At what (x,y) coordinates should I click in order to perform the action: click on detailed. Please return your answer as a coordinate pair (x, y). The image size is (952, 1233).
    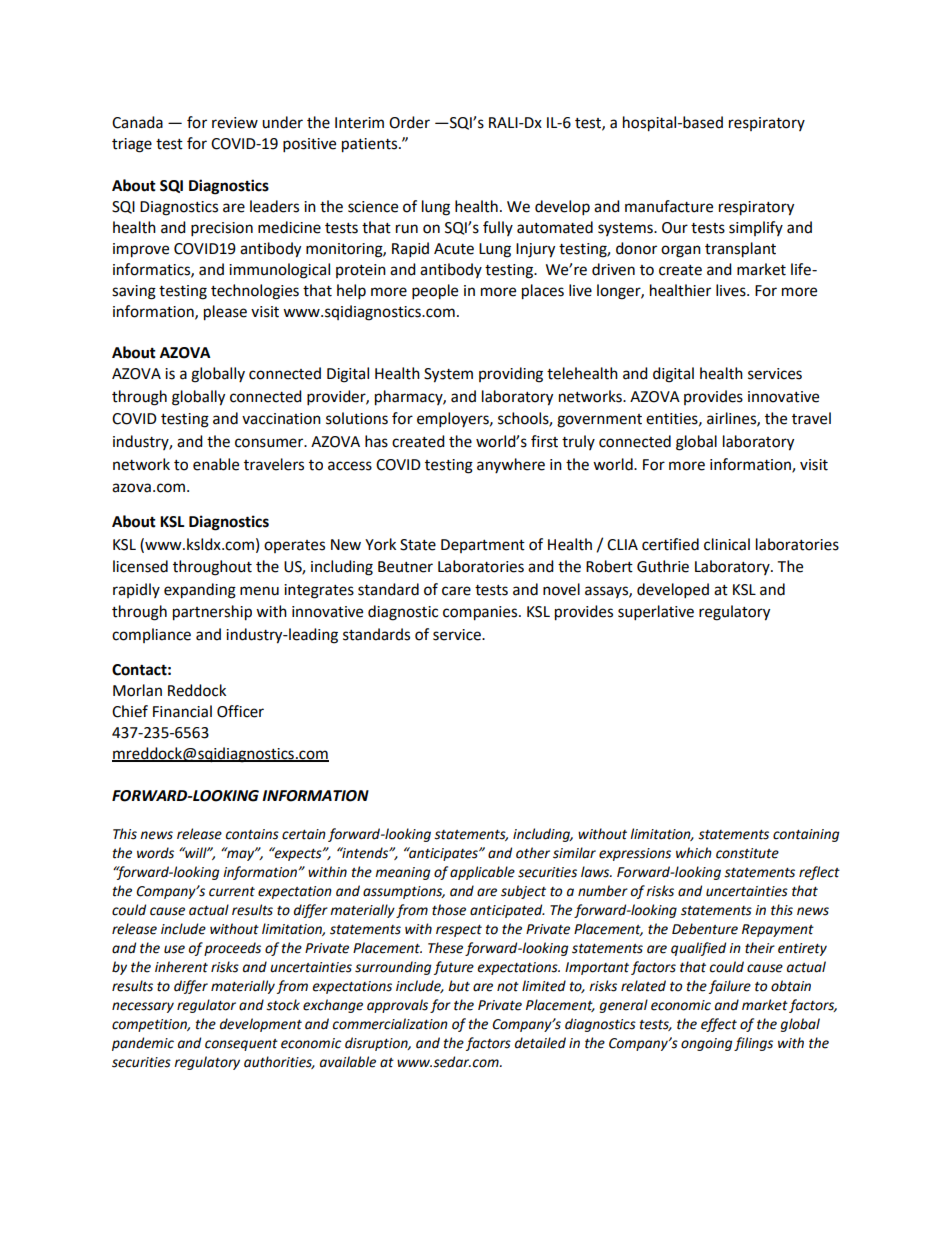
    Looking at the image, I should click on (540, 1043).
